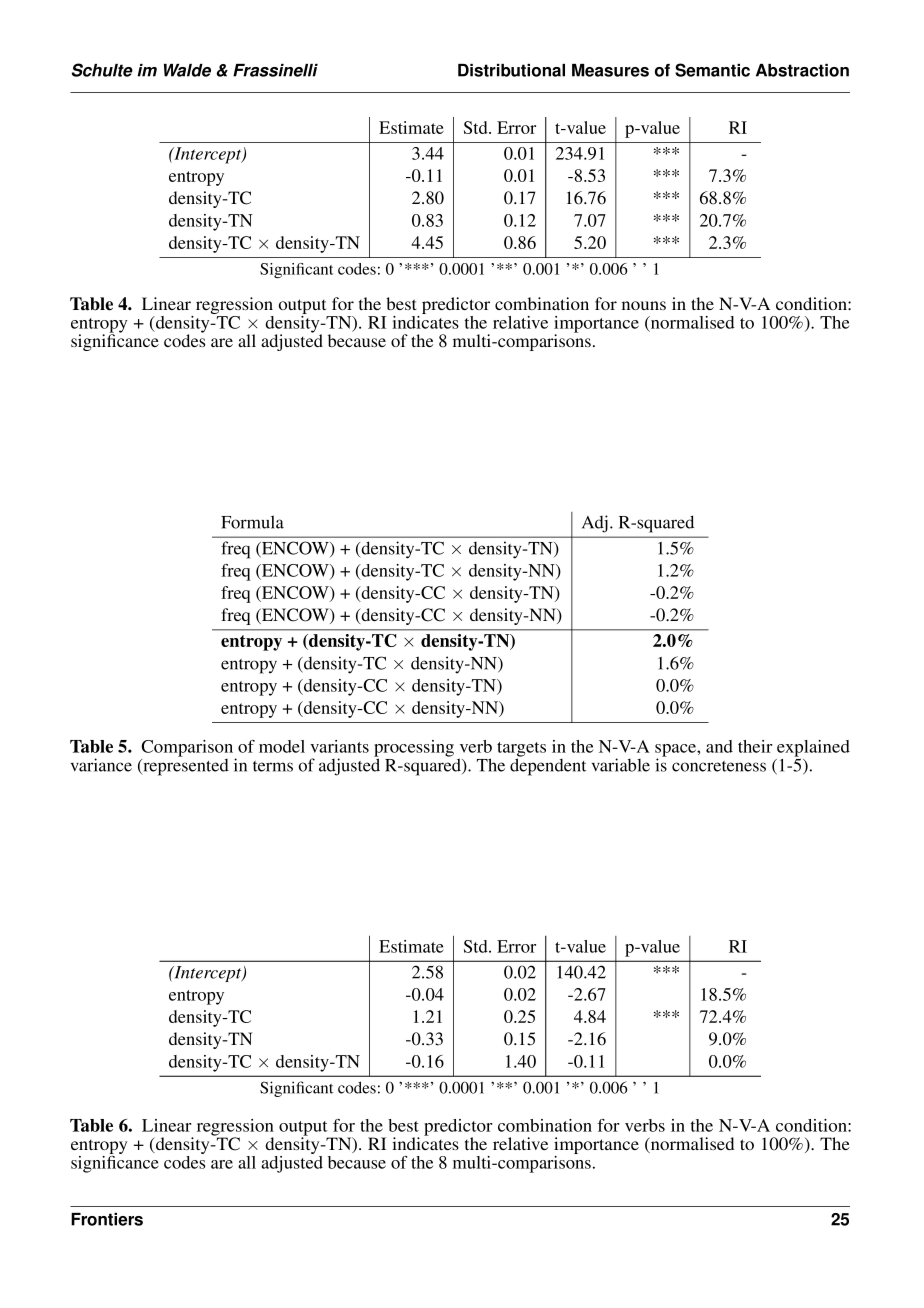 This document has width=924, height=1308. Describe the element at coordinates (719, 766) in the document. I see `concreteness` at that location.
